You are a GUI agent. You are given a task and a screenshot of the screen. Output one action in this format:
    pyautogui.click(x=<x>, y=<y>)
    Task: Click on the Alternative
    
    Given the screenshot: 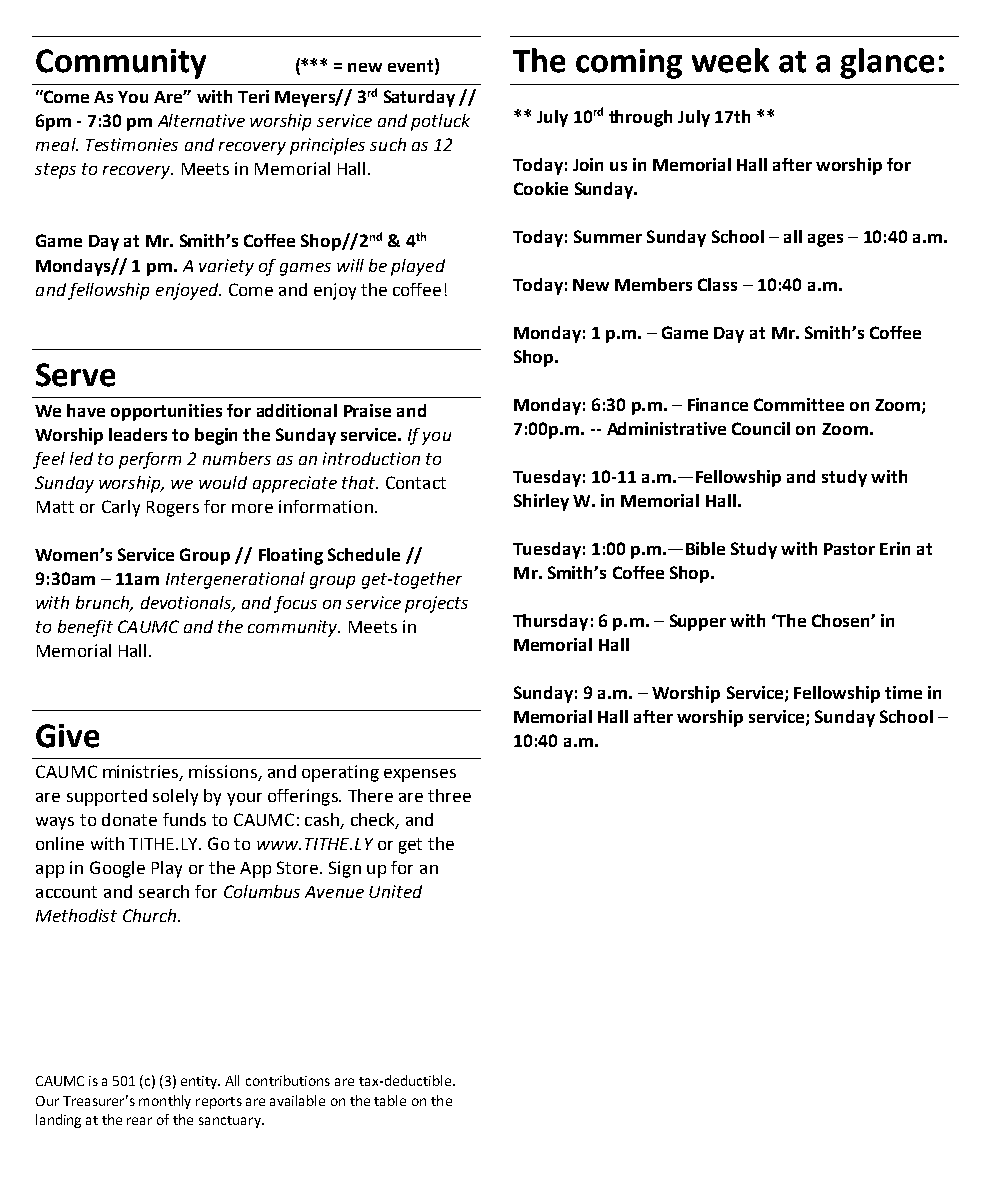 What is the action you would take?
    pyautogui.click(x=201, y=120)
